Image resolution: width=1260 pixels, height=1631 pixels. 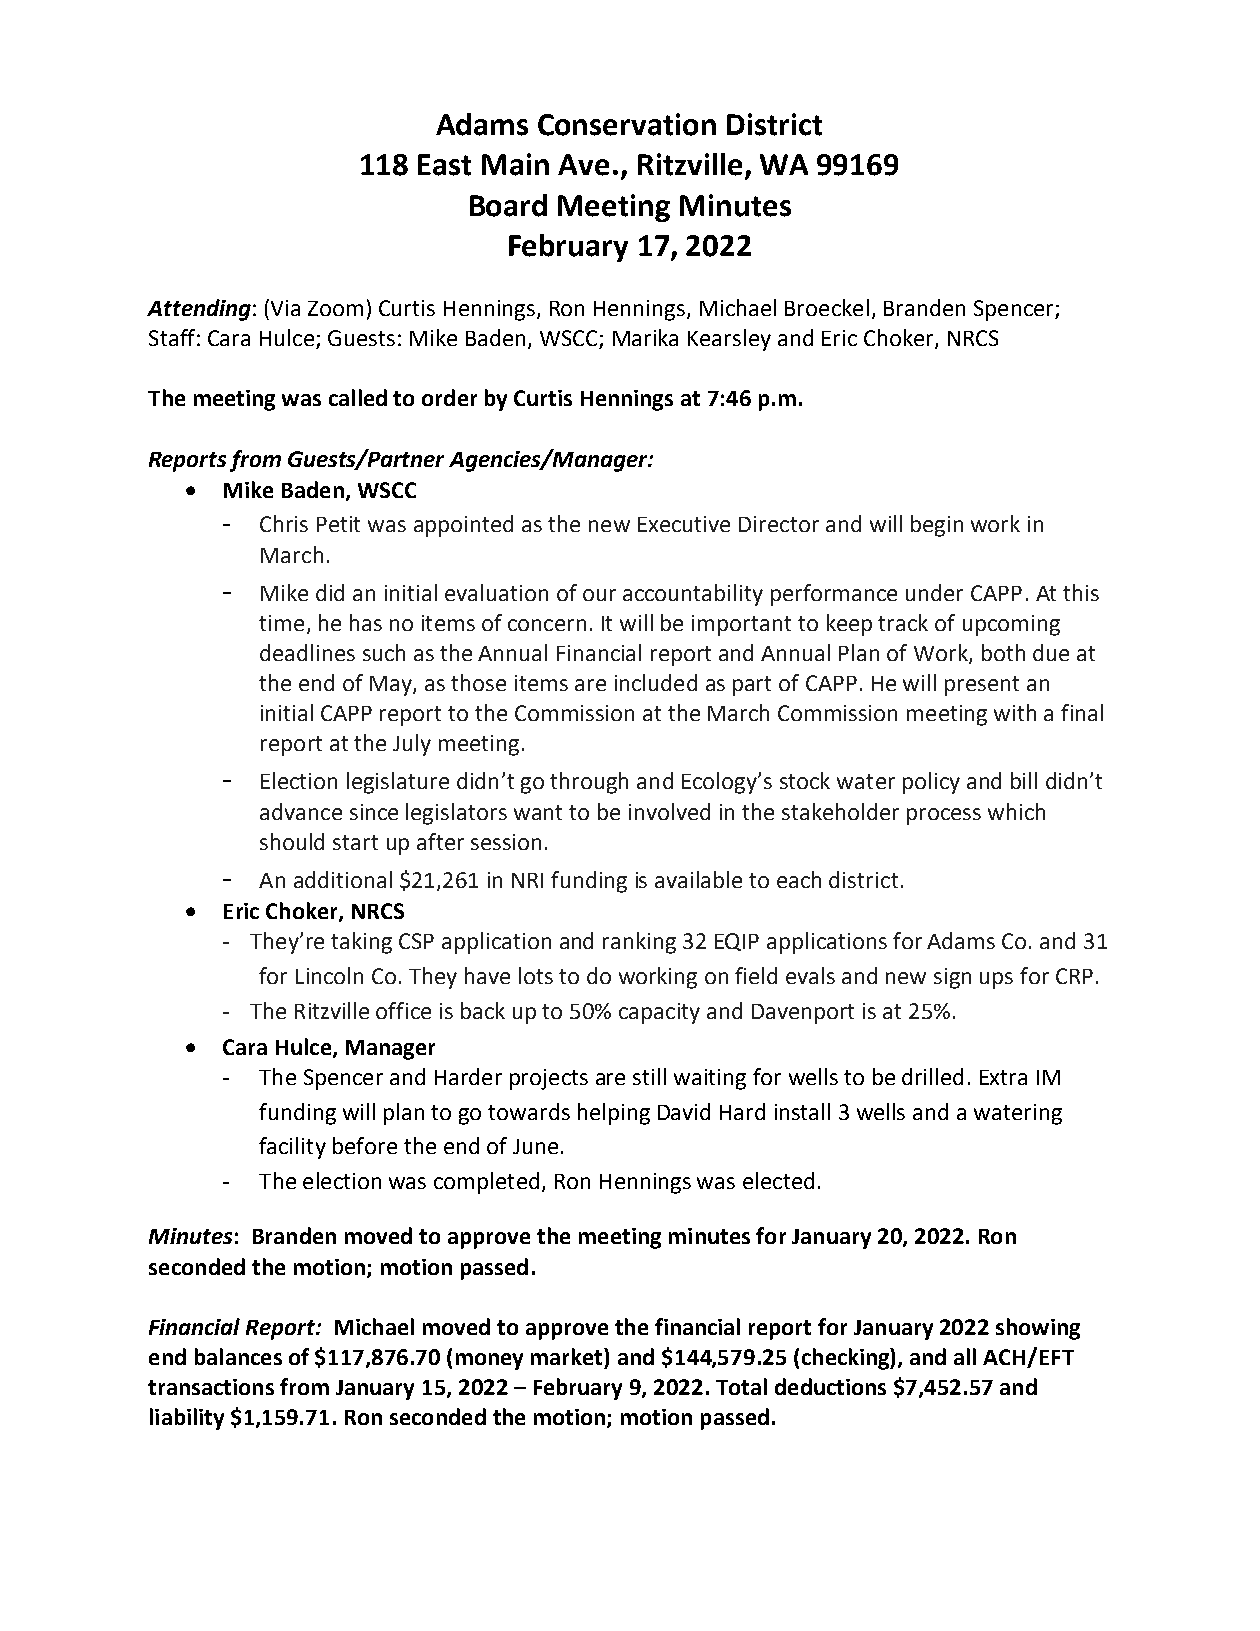 What do you see at coordinates (329, 975) in the image?
I see `Lincoln` at bounding box center [329, 975].
